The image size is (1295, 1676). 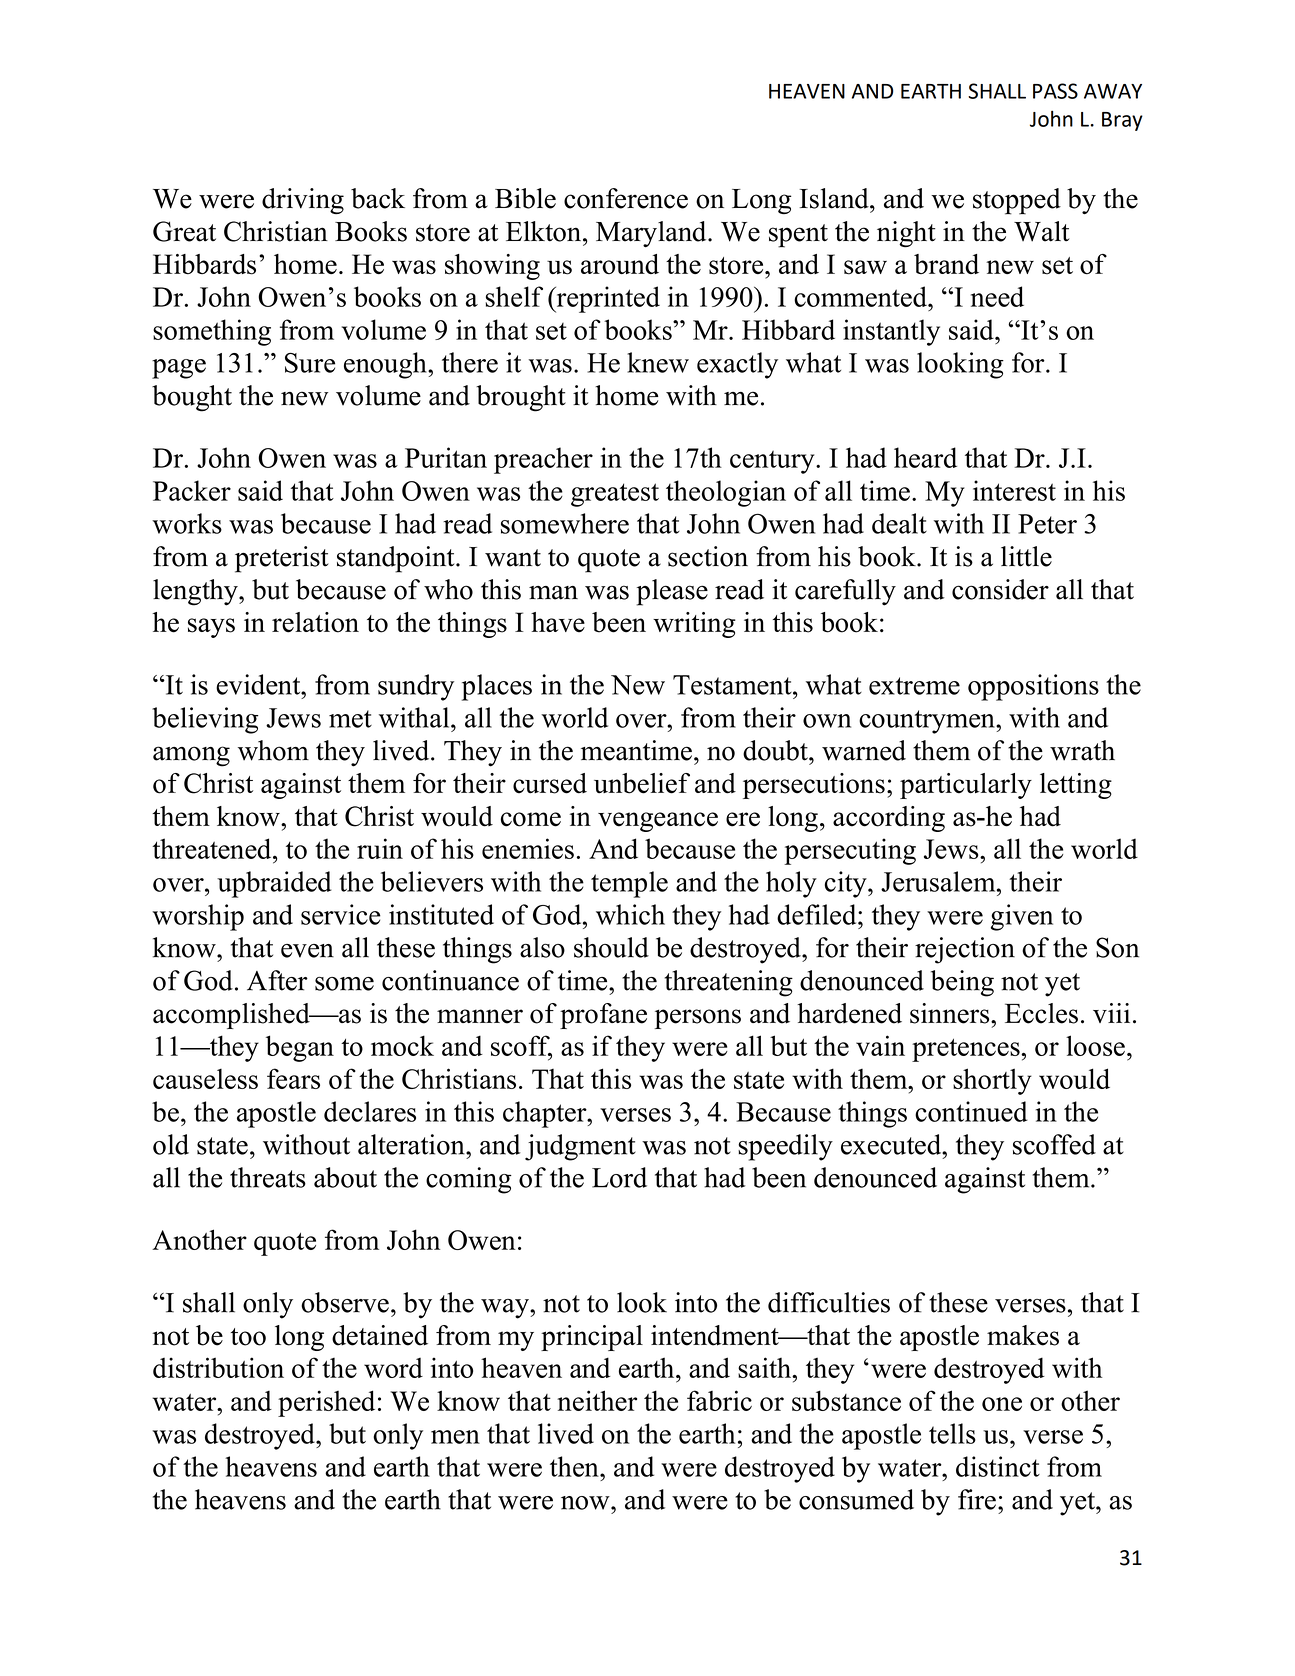 I want to click on conference, so click(x=626, y=198).
